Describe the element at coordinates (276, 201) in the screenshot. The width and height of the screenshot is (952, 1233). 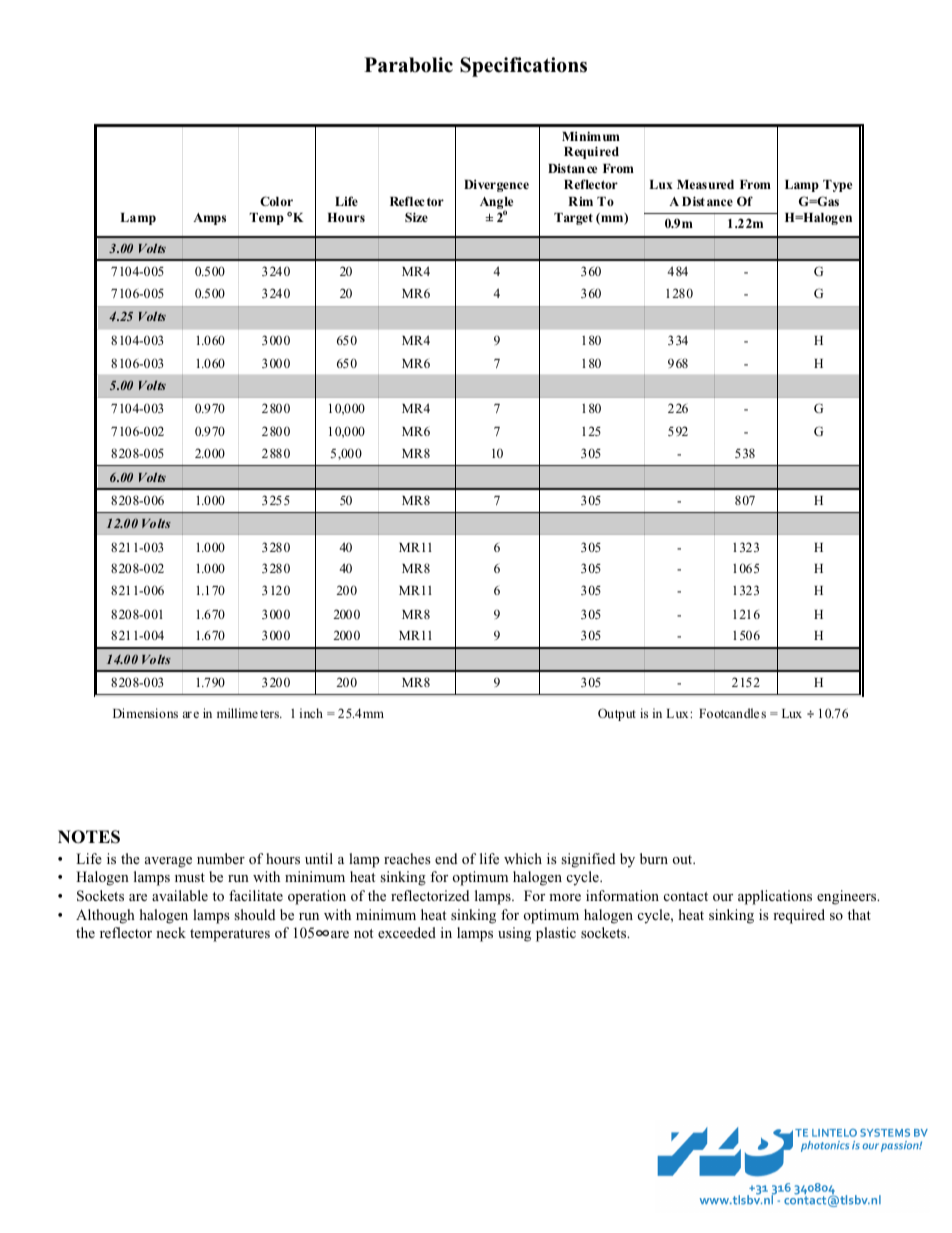
I see `Color` at that location.
